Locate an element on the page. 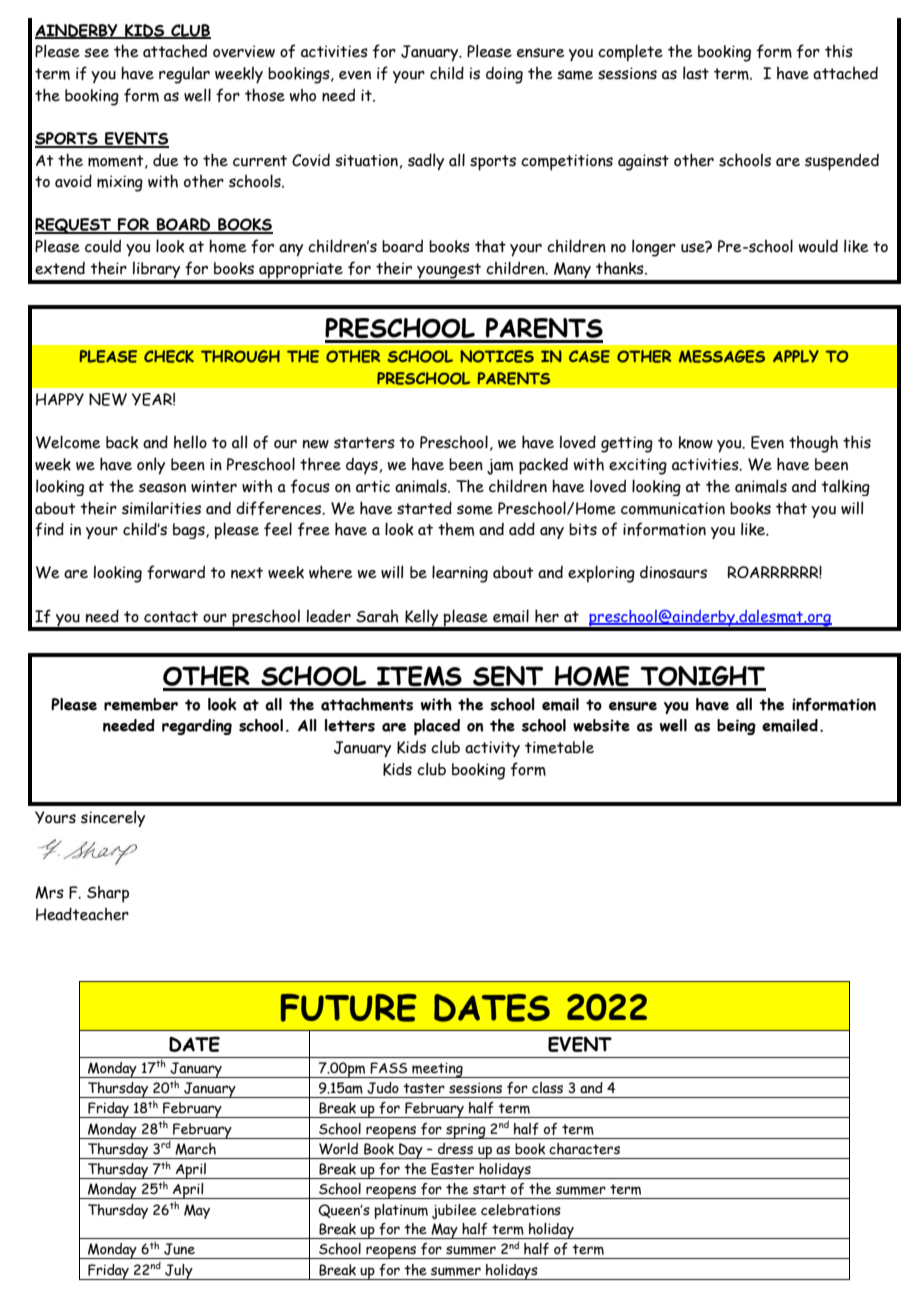 This image has height=1308, width=924. placed is located at coordinates (437, 727).
